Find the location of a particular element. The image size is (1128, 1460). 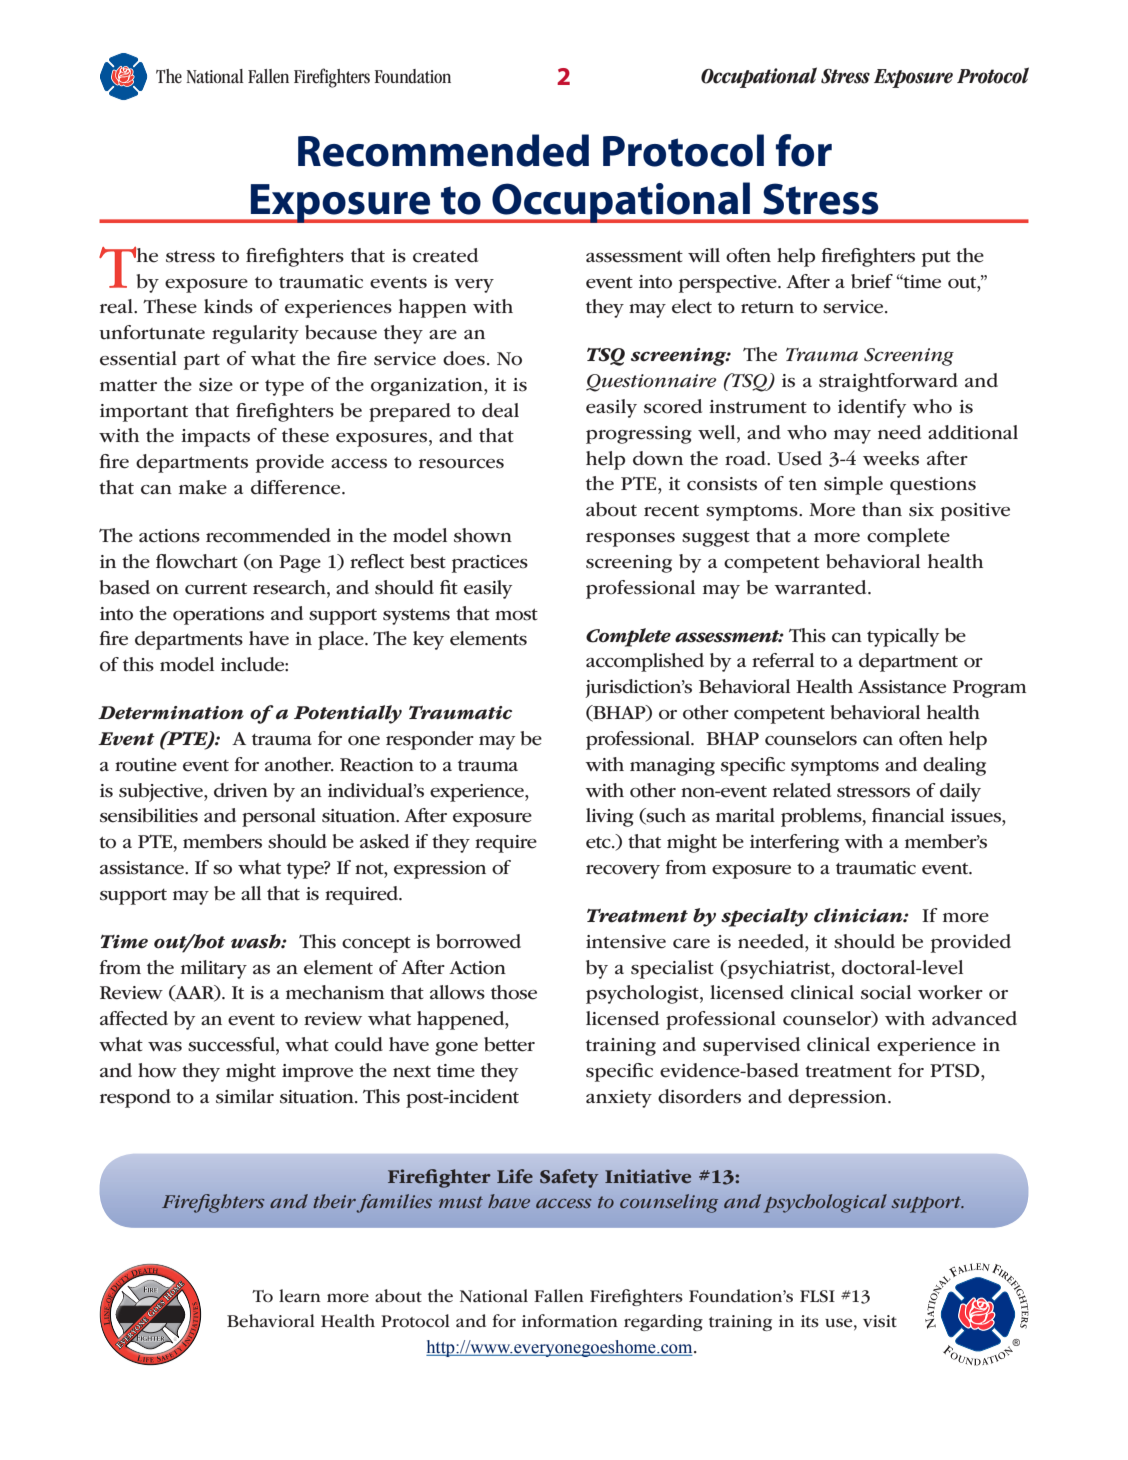

shown is located at coordinates (483, 535).
